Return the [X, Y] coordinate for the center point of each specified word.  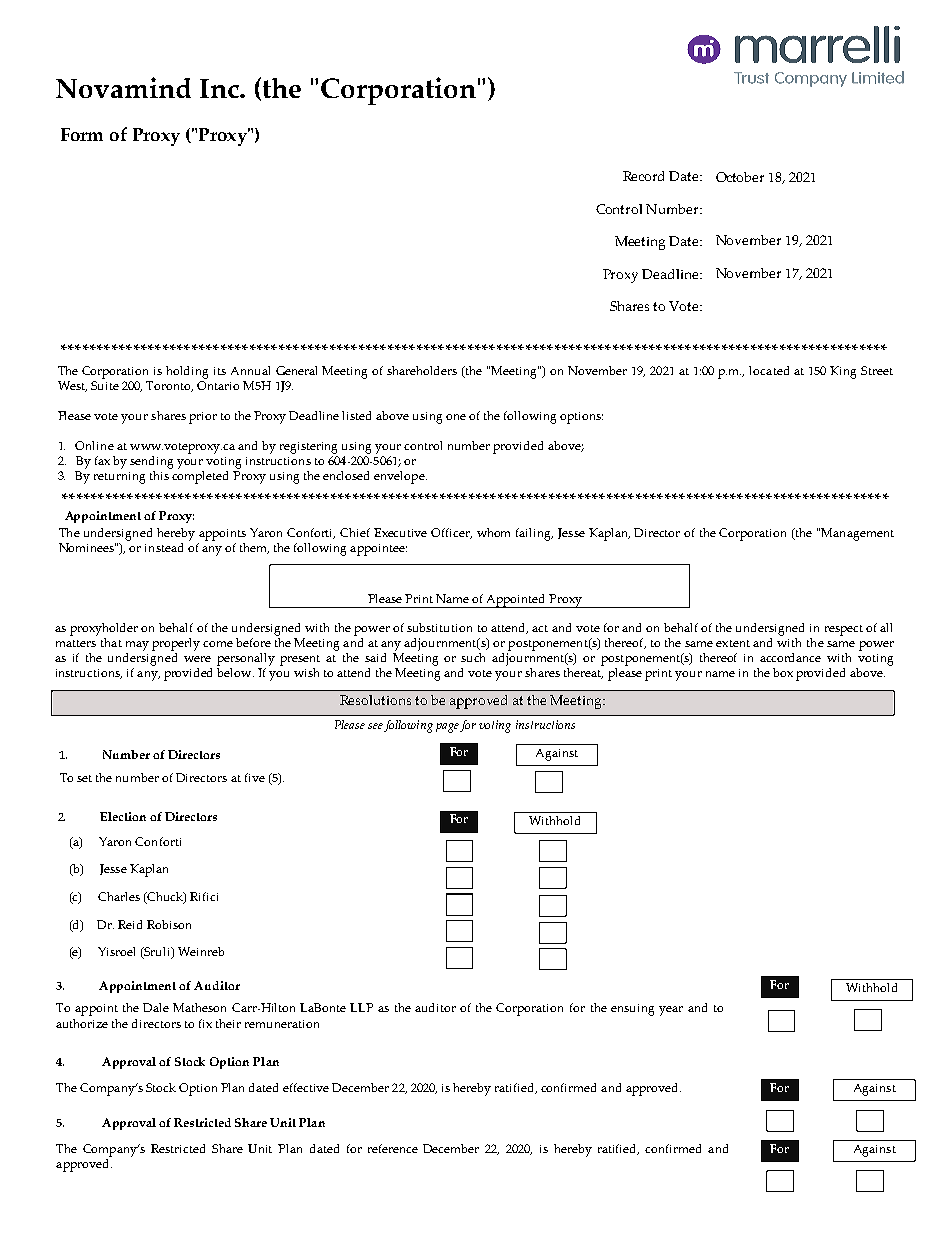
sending [151, 462]
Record [643, 176]
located [769, 370]
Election [123, 816]
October [740, 177]
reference [393, 1148]
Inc [220, 88]
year [671, 1011]
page [447, 728]
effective [306, 1087]
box [783, 672]
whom [493, 532]
